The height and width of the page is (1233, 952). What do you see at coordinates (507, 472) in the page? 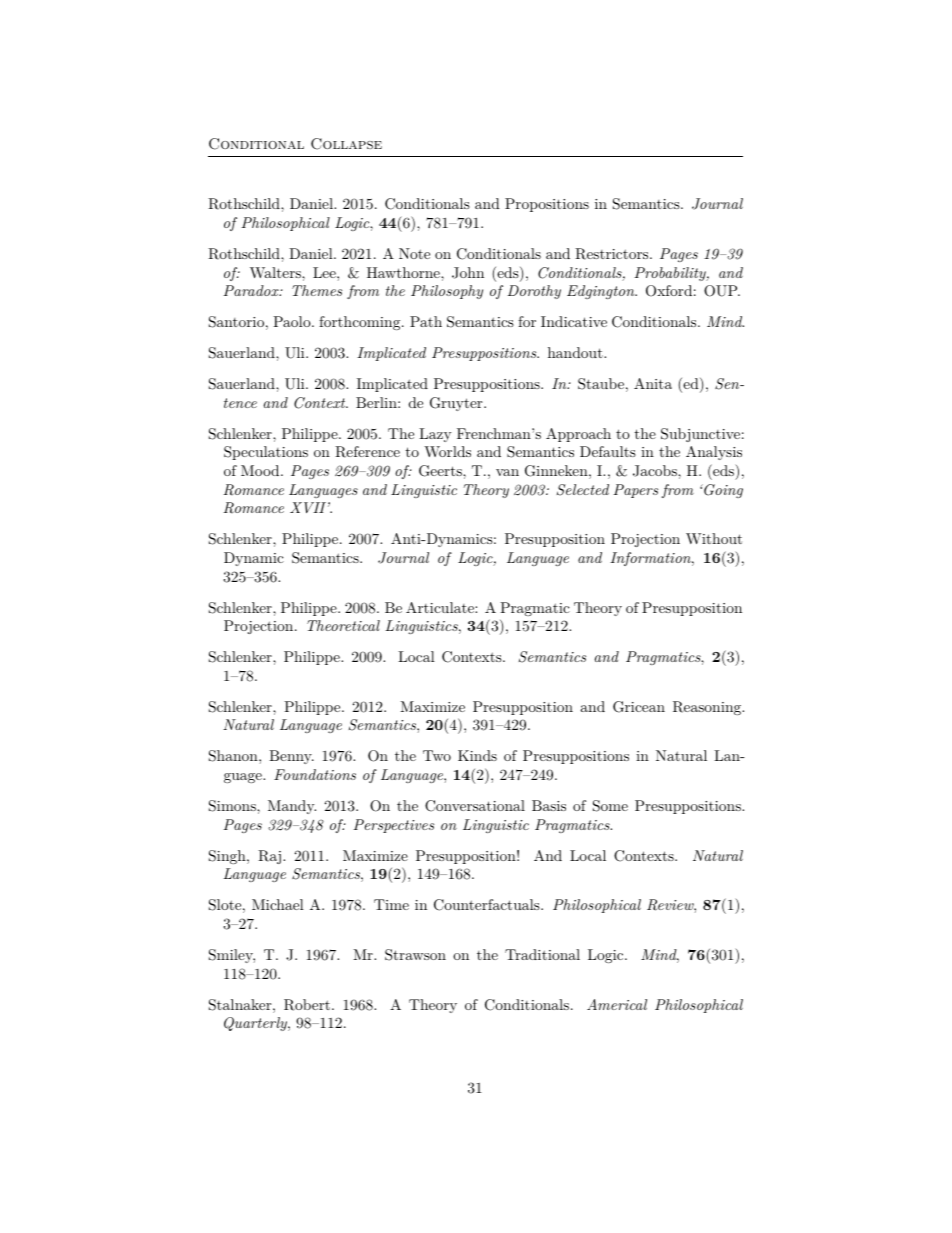
I see `van` at bounding box center [507, 472].
